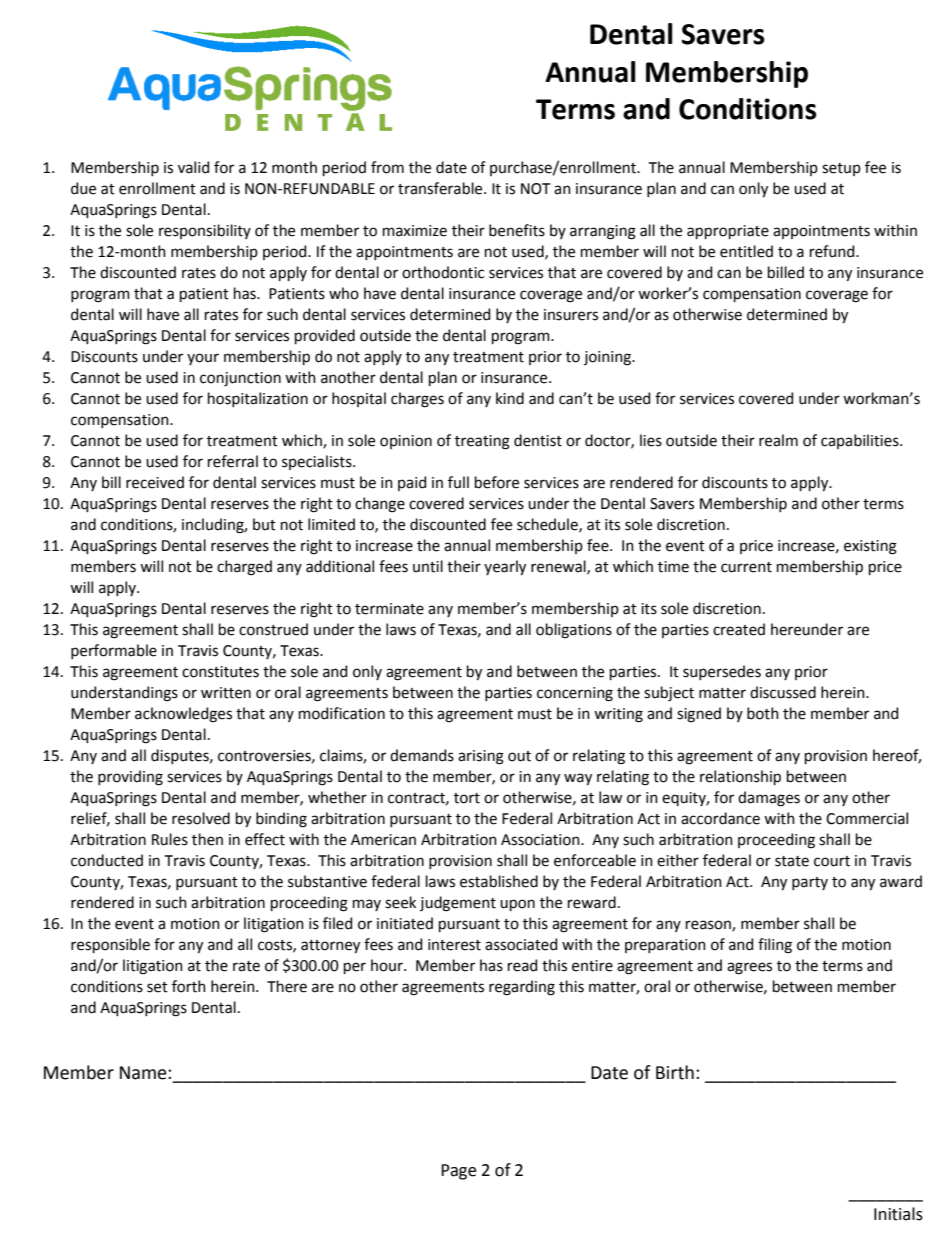  I want to click on established, so click(499, 881).
